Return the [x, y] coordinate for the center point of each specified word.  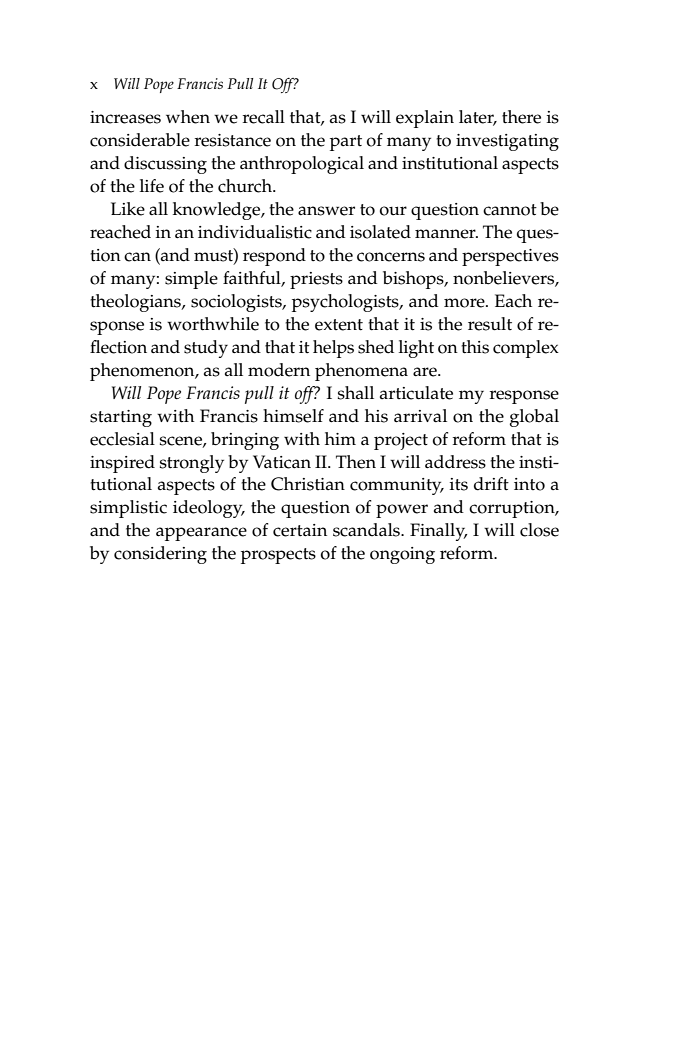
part [346, 143]
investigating [507, 142]
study [206, 349]
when [188, 117]
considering [160, 555]
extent [339, 325]
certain [300, 530]
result [490, 324]
